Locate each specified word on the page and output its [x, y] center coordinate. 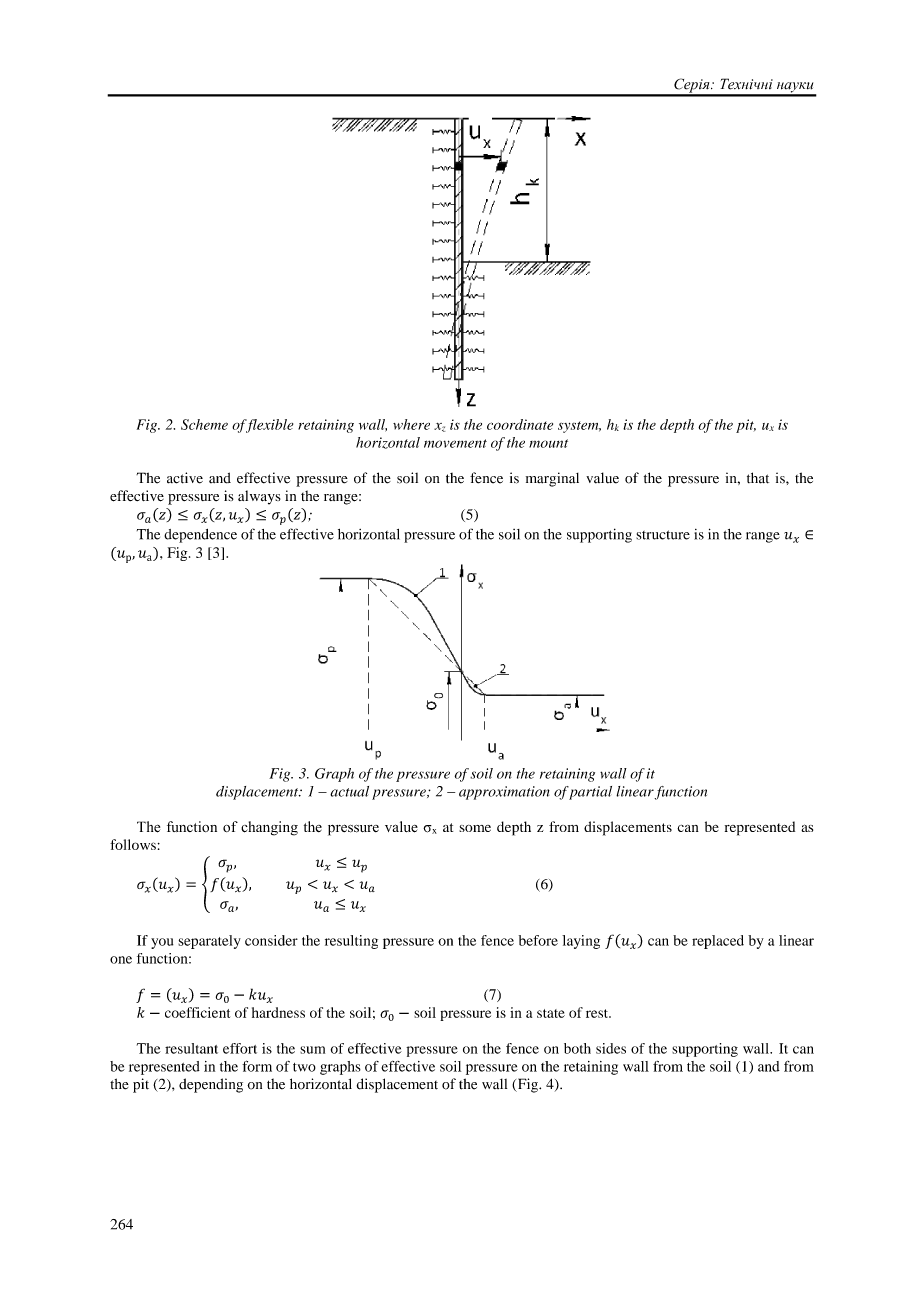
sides [611, 1048]
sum [312, 1050]
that [758, 478]
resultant [191, 1048]
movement [455, 443]
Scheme [204, 424]
